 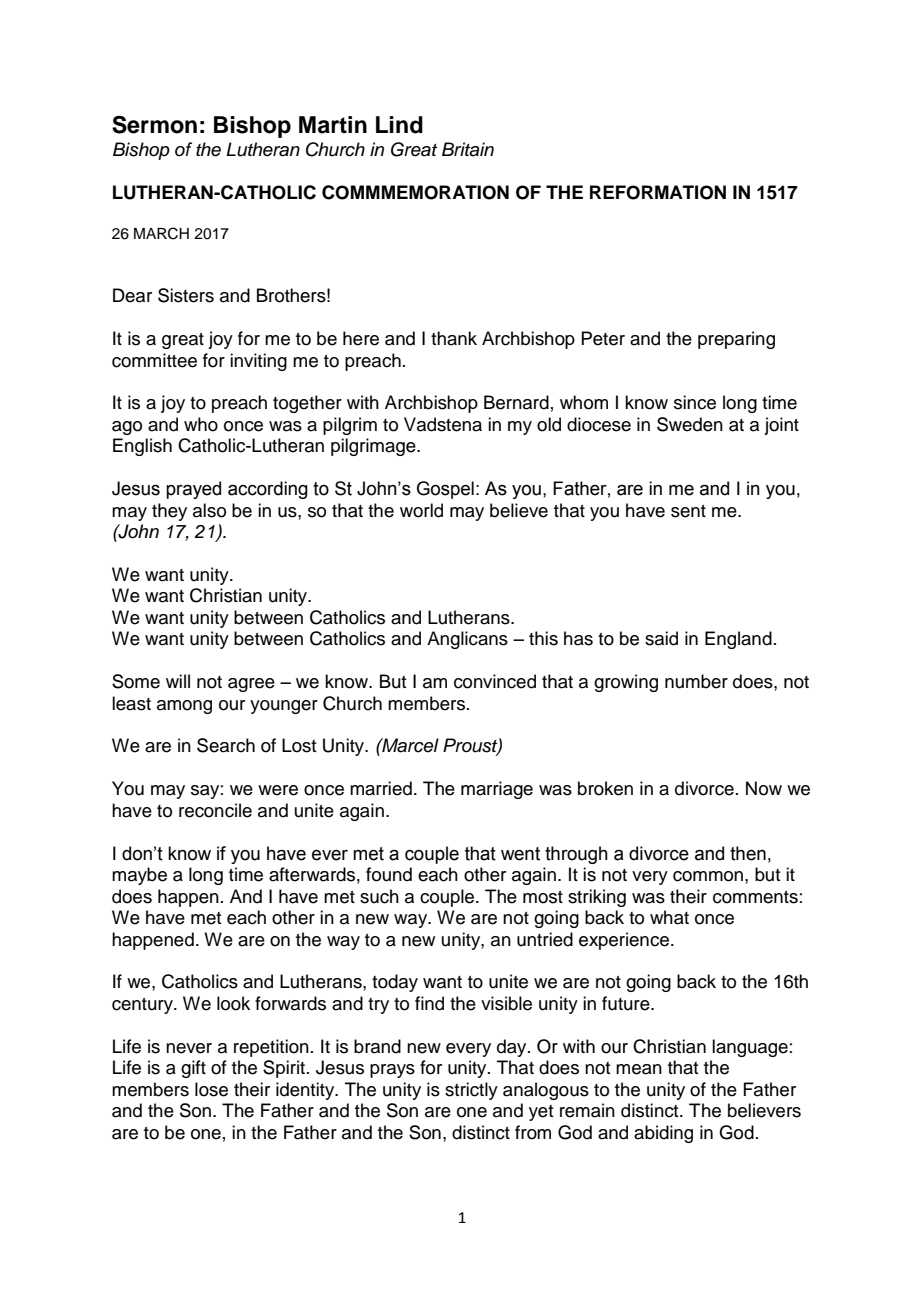 I want to click on Britain, so click(x=468, y=149).
